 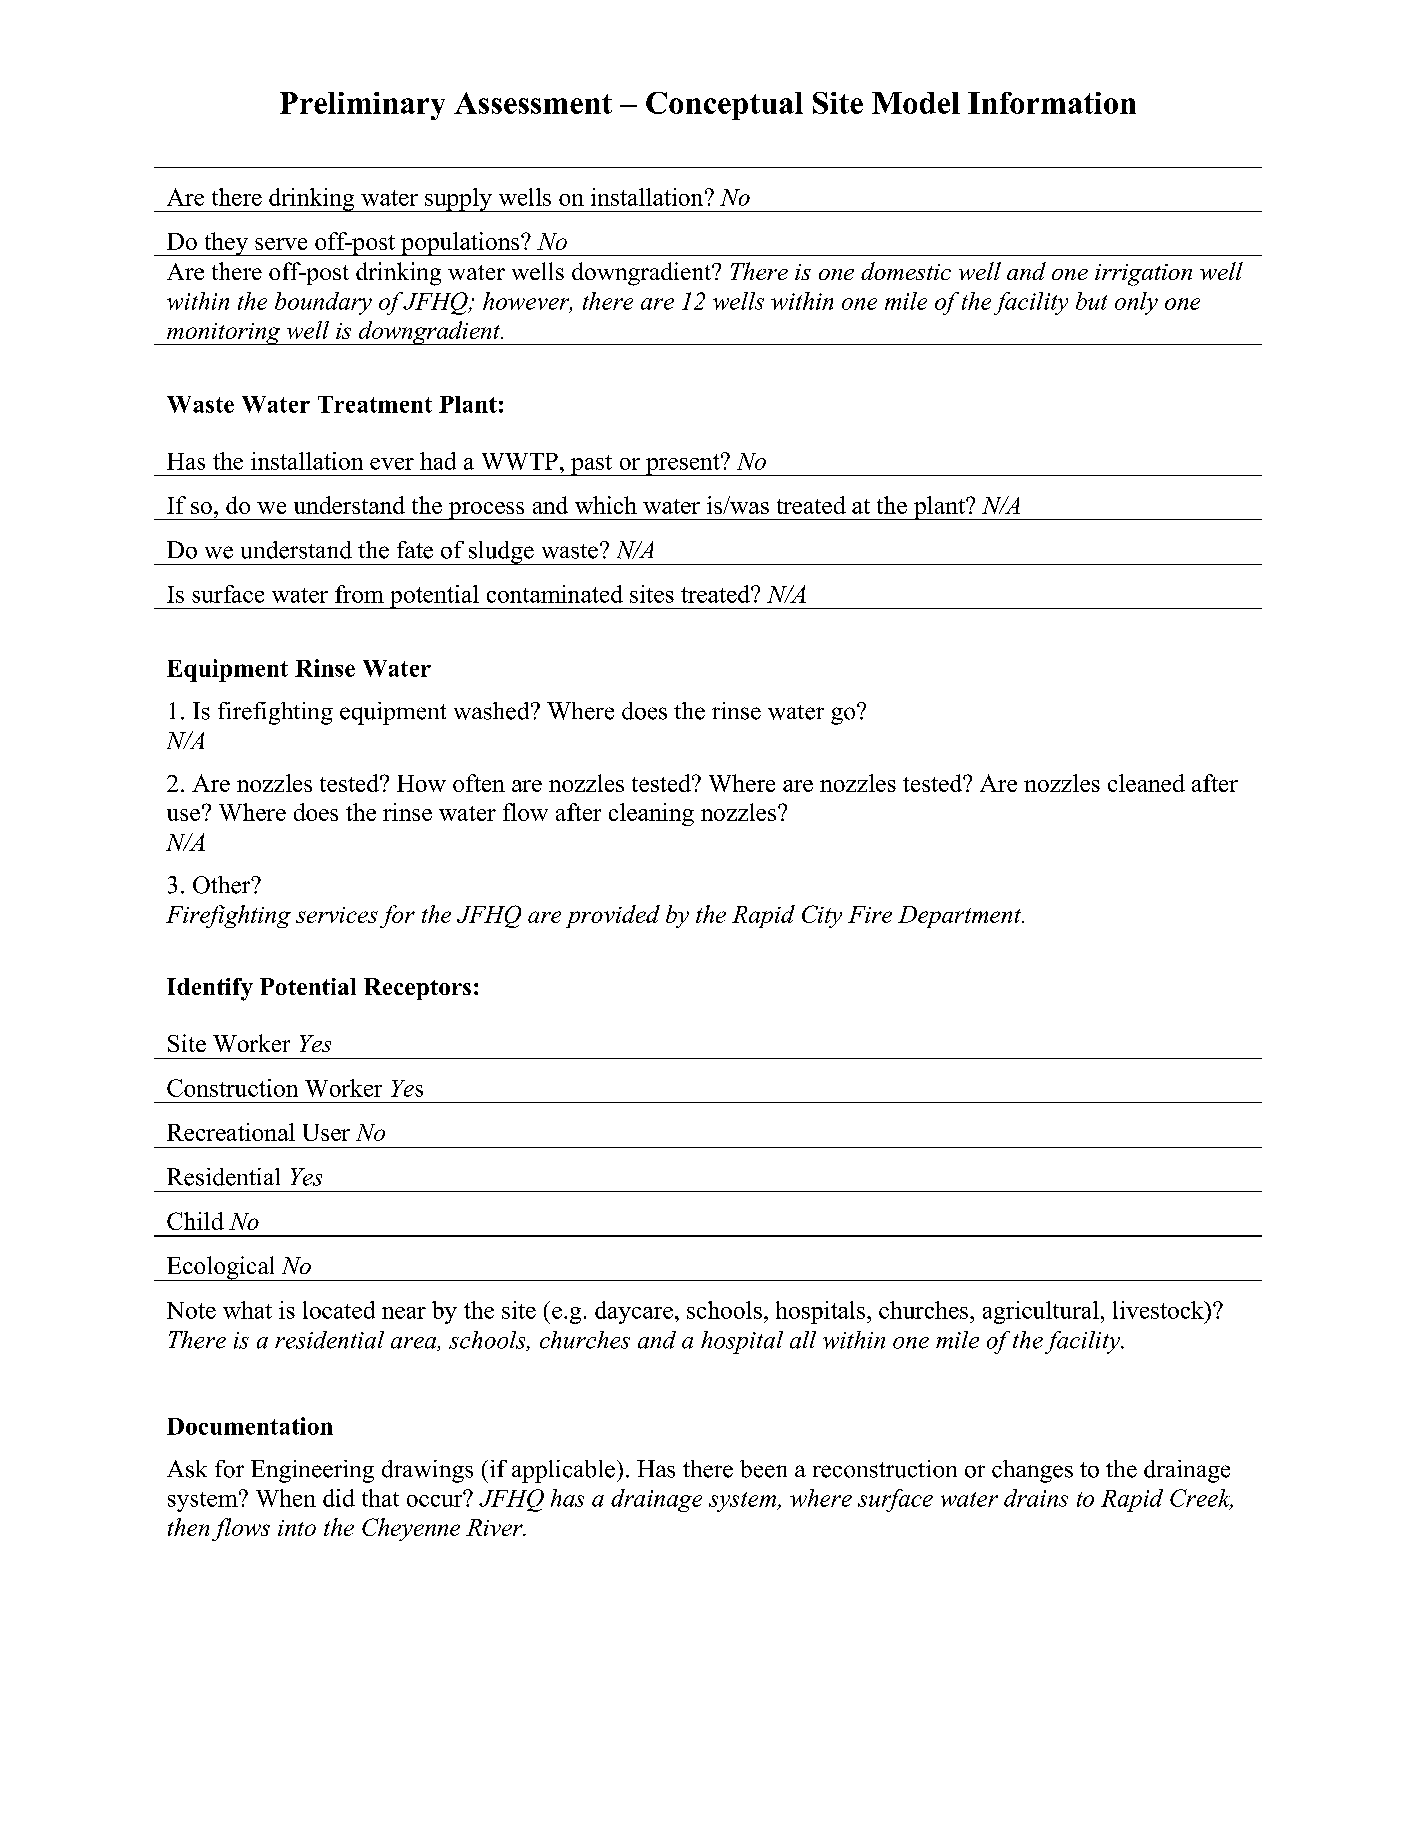 I want to click on User, so click(x=326, y=1132).
